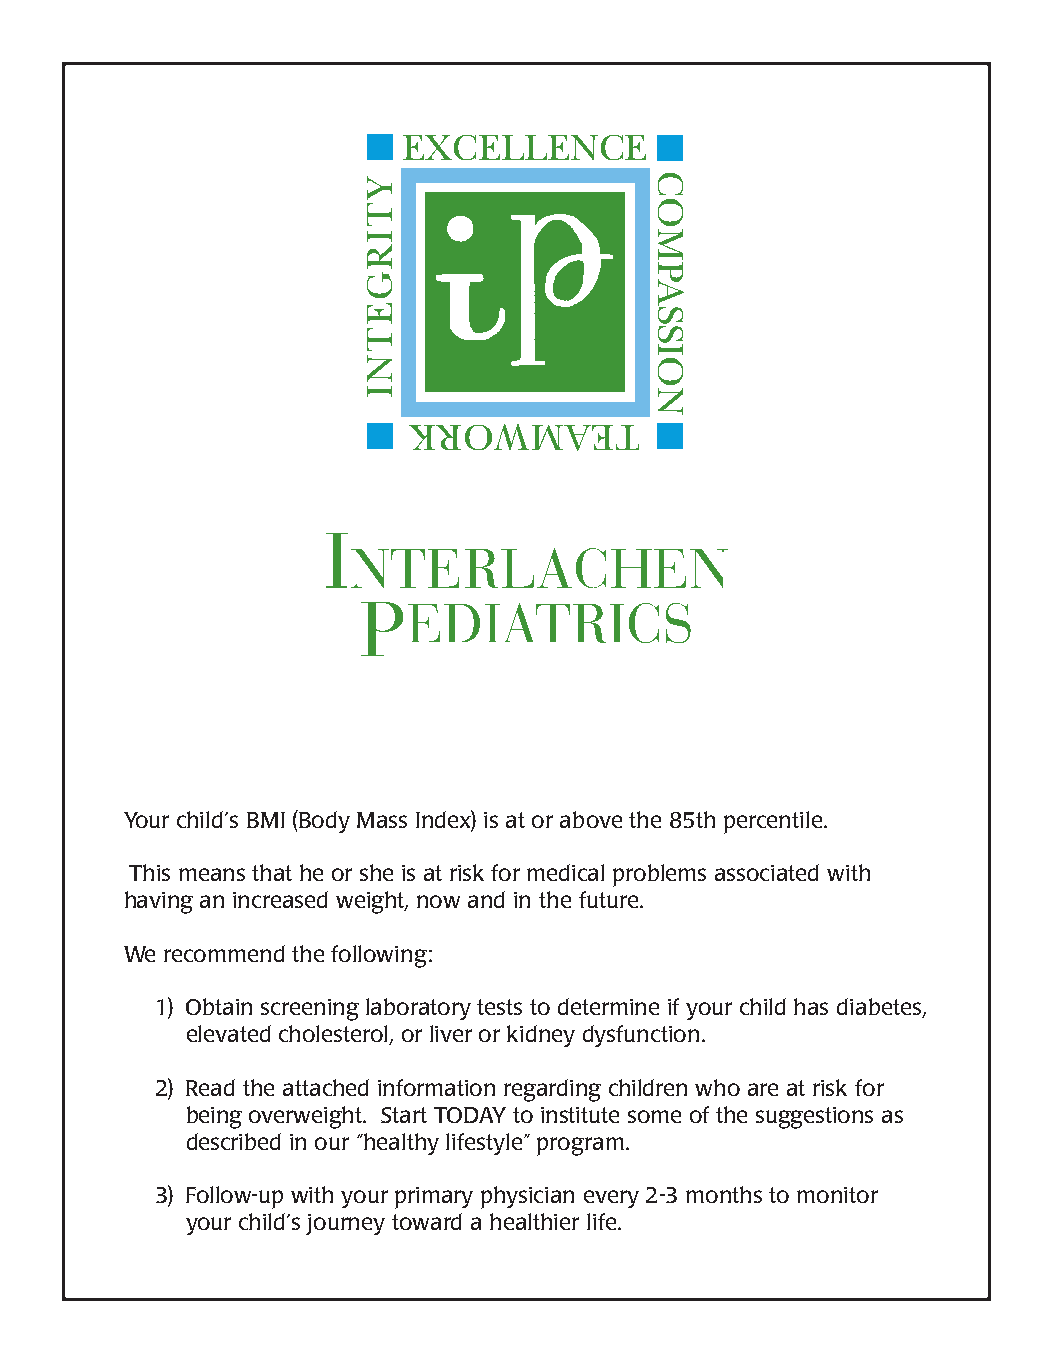 The image size is (1053, 1363). What do you see at coordinates (234, 1141) in the page?
I see `described` at bounding box center [234, 1141].
